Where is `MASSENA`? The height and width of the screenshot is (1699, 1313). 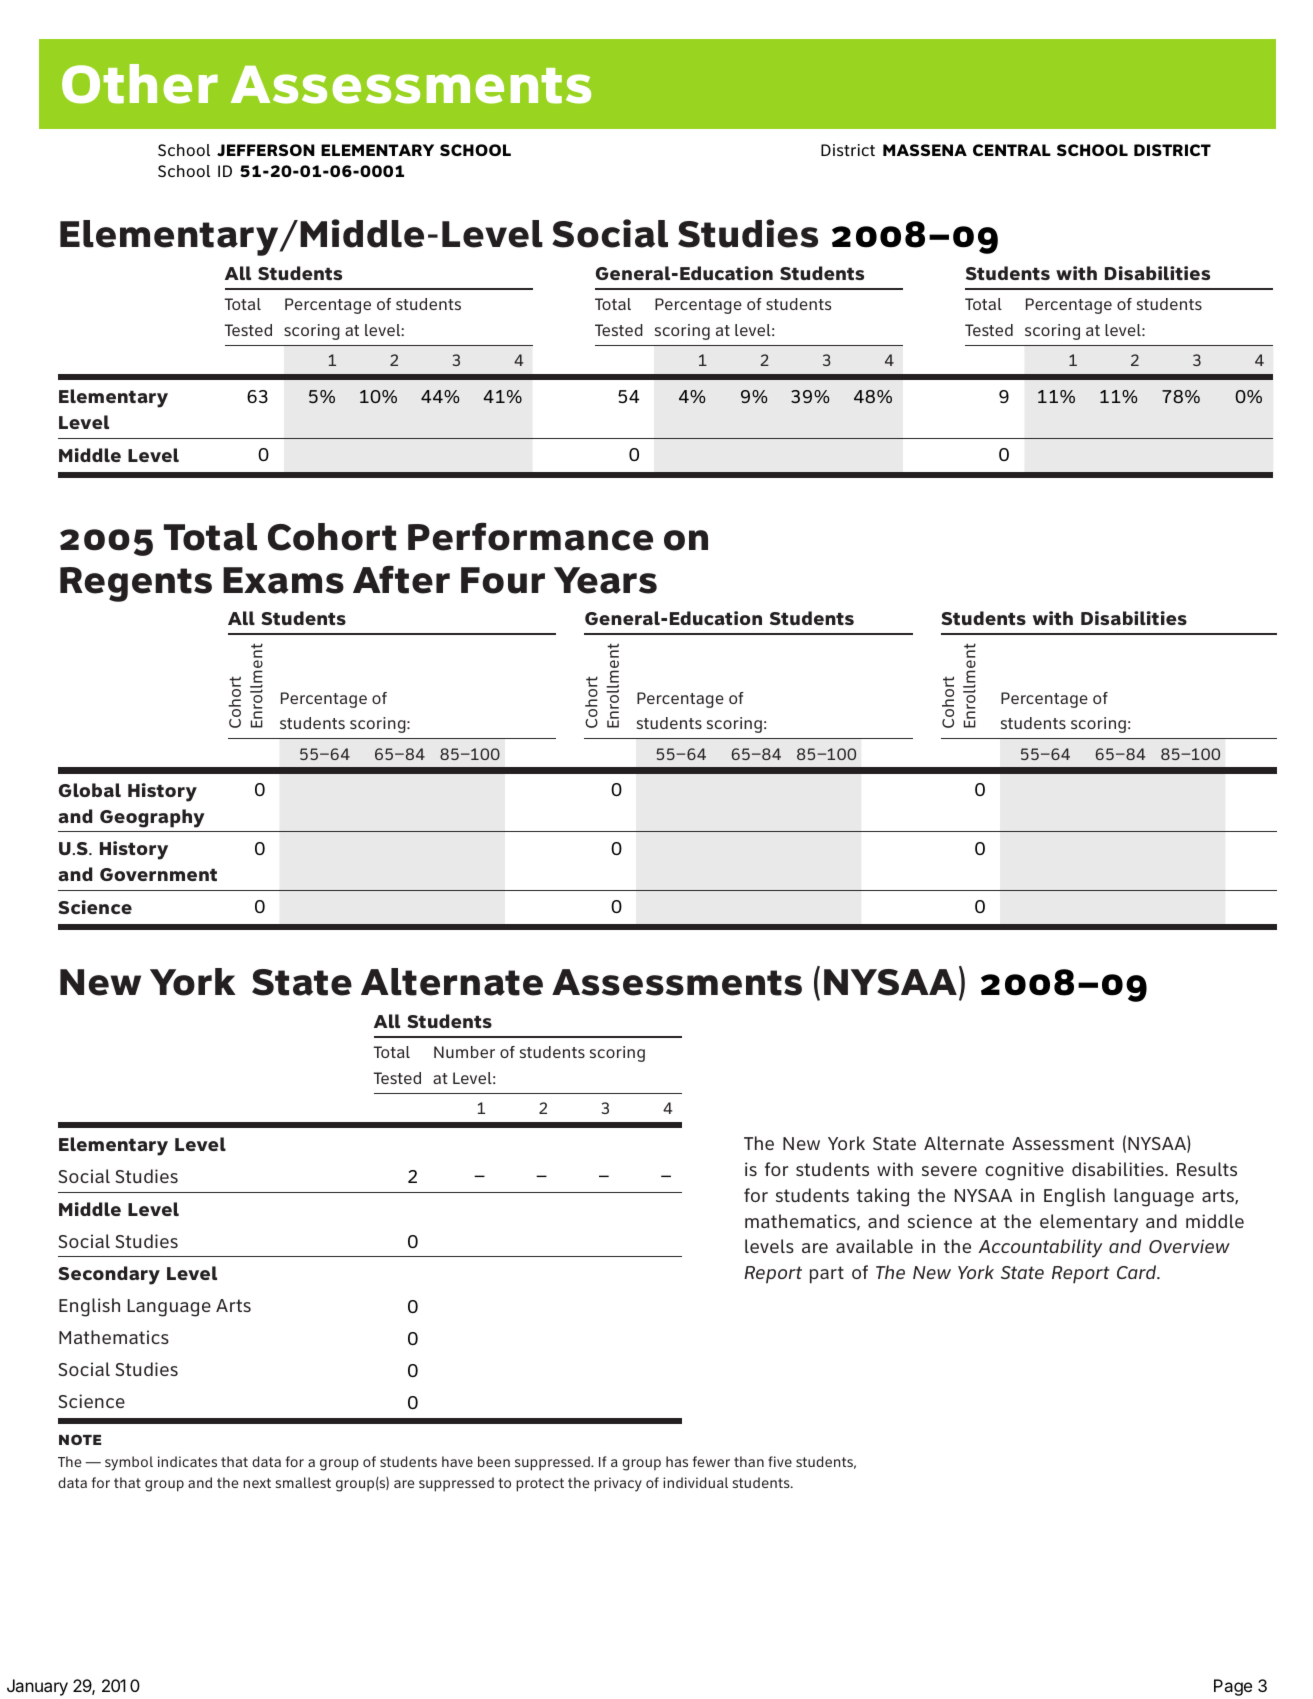 MASSENA is located at coordinates (925, 150).
